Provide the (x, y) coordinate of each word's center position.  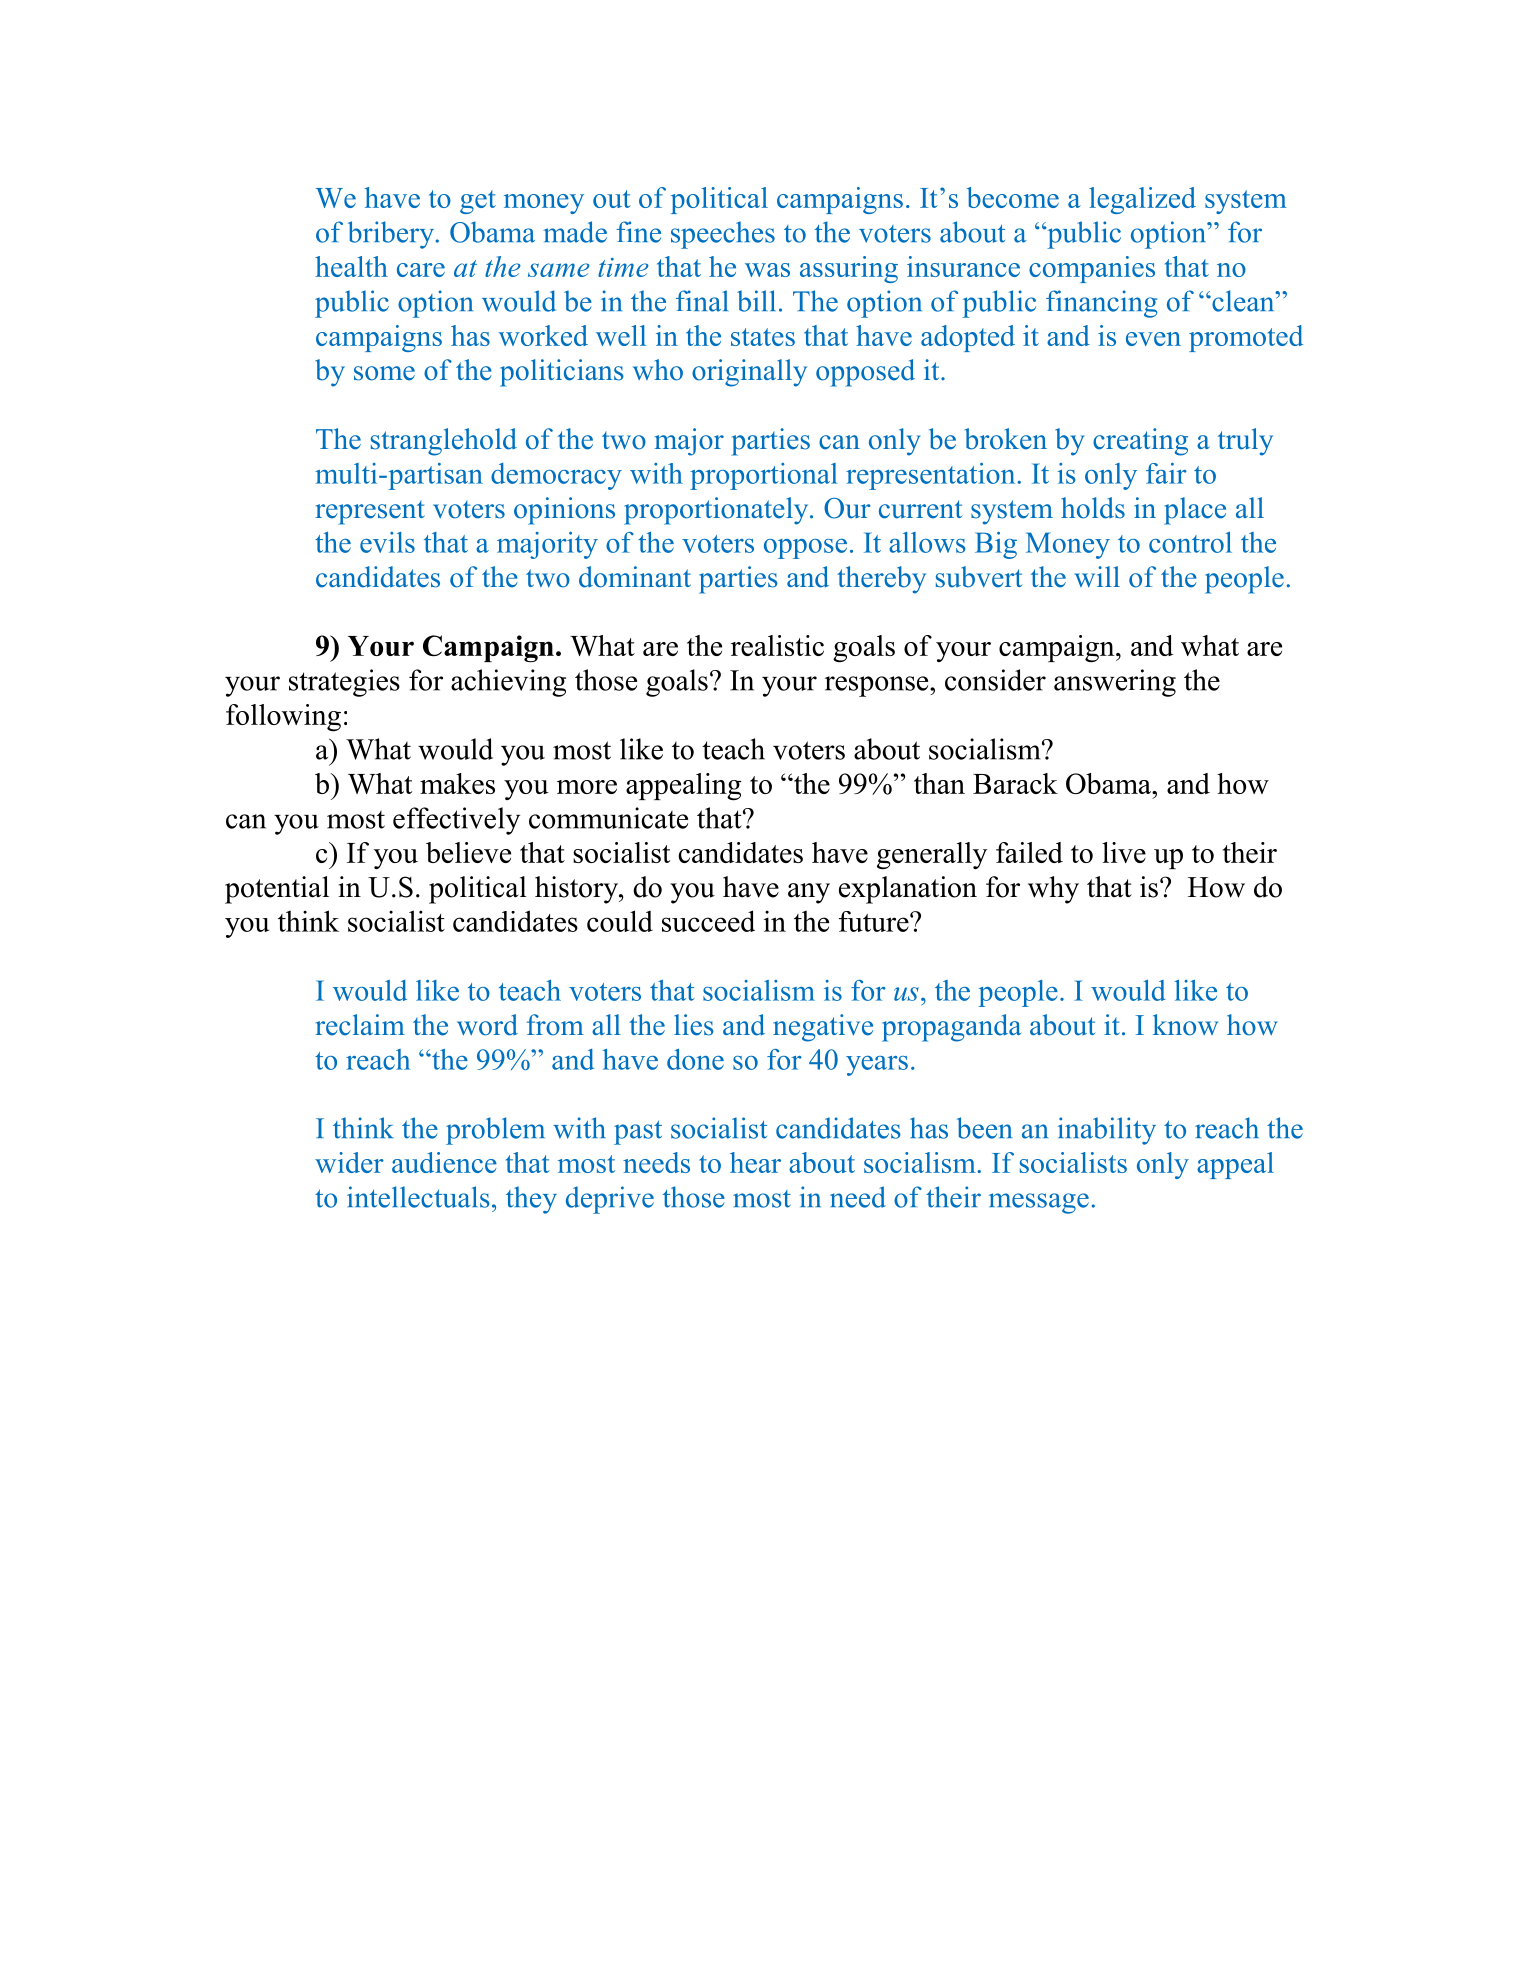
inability (1107, 1131)
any (809, 893)
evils (387, 542)
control (1190, 542)
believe (468, 852)
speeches (723, 235)
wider (349, 1162)
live (1124, 852)
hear (755, 1162)
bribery (391, 235)
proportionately (717, 511)
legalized (1142, 200)
